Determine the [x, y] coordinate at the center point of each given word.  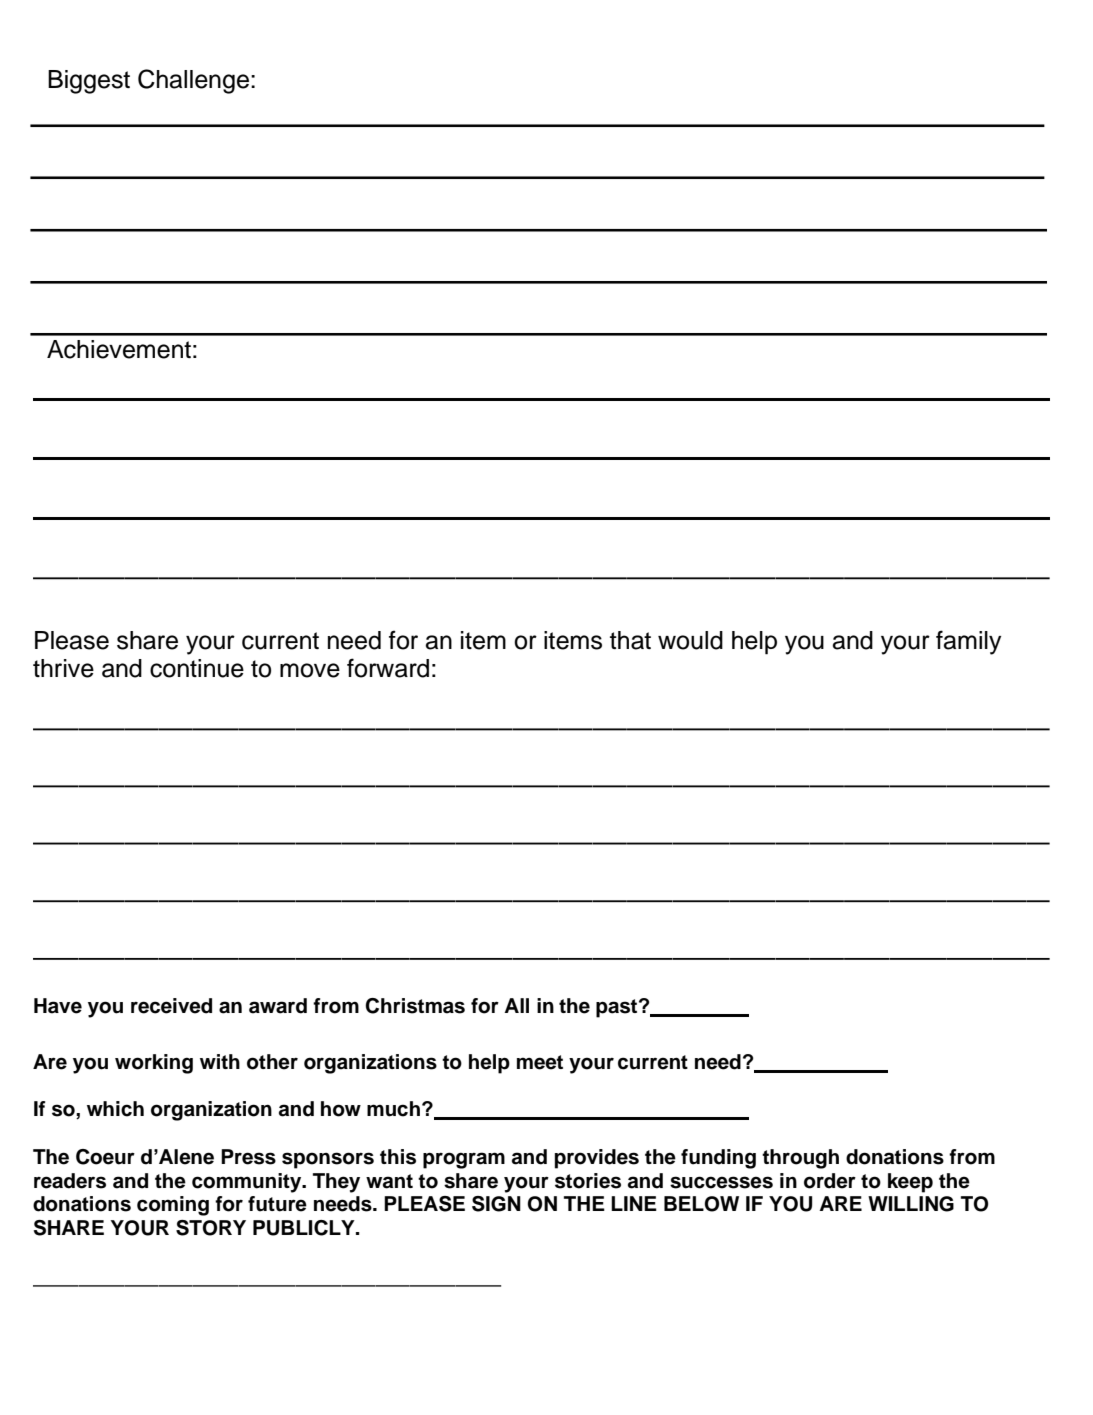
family [968, 642]
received [171, 1006]
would [690, 640]
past [618, 1008]
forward [388, 668]
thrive [63, 668]
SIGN [496, 1204]
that [630, 640]
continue [197, 668]
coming [173, 1206]
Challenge [195, 81]
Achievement [119, 349]
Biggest [89, 82]
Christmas [415, 1006]
